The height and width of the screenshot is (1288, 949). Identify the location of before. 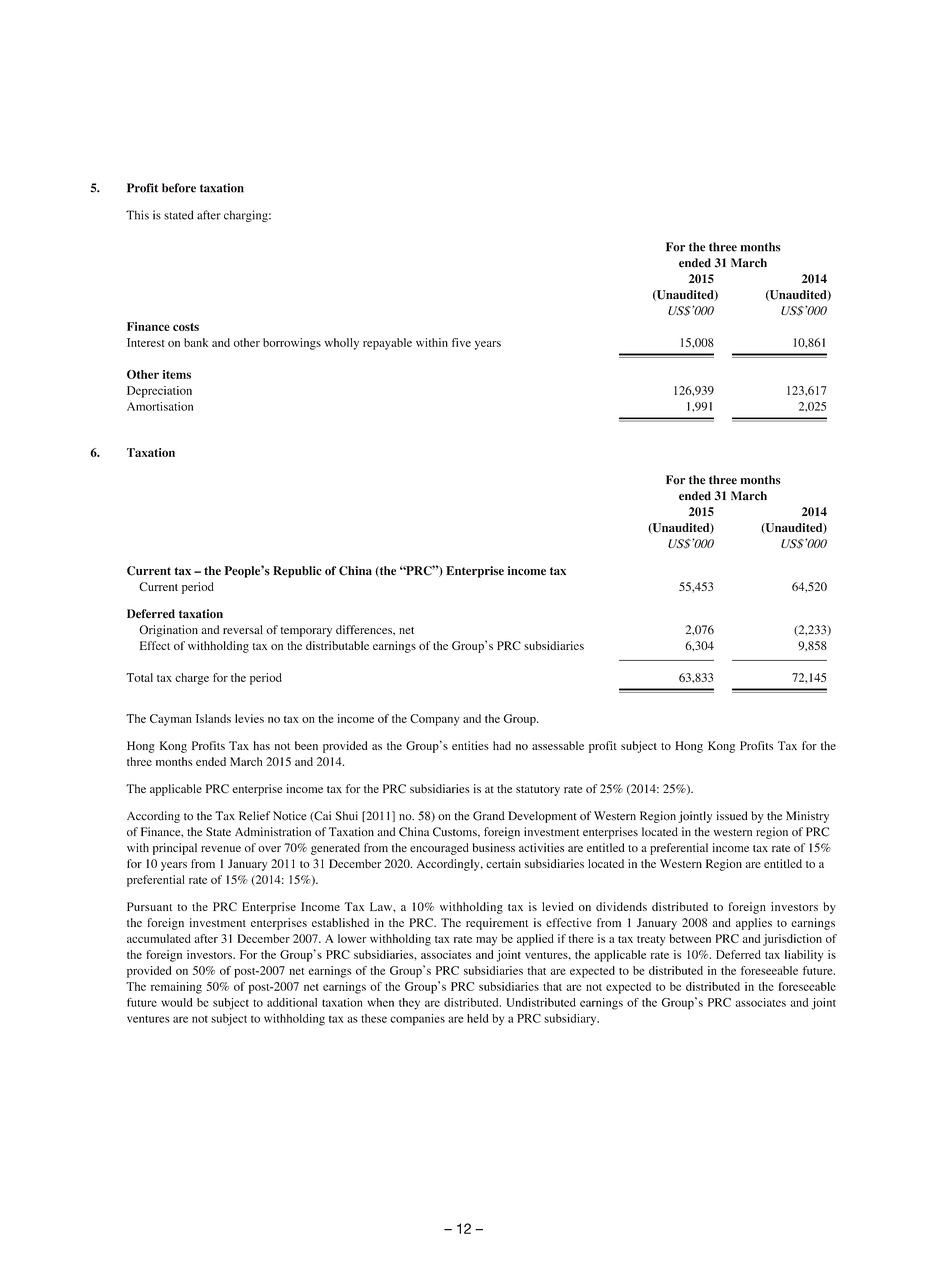
(179, 188).
